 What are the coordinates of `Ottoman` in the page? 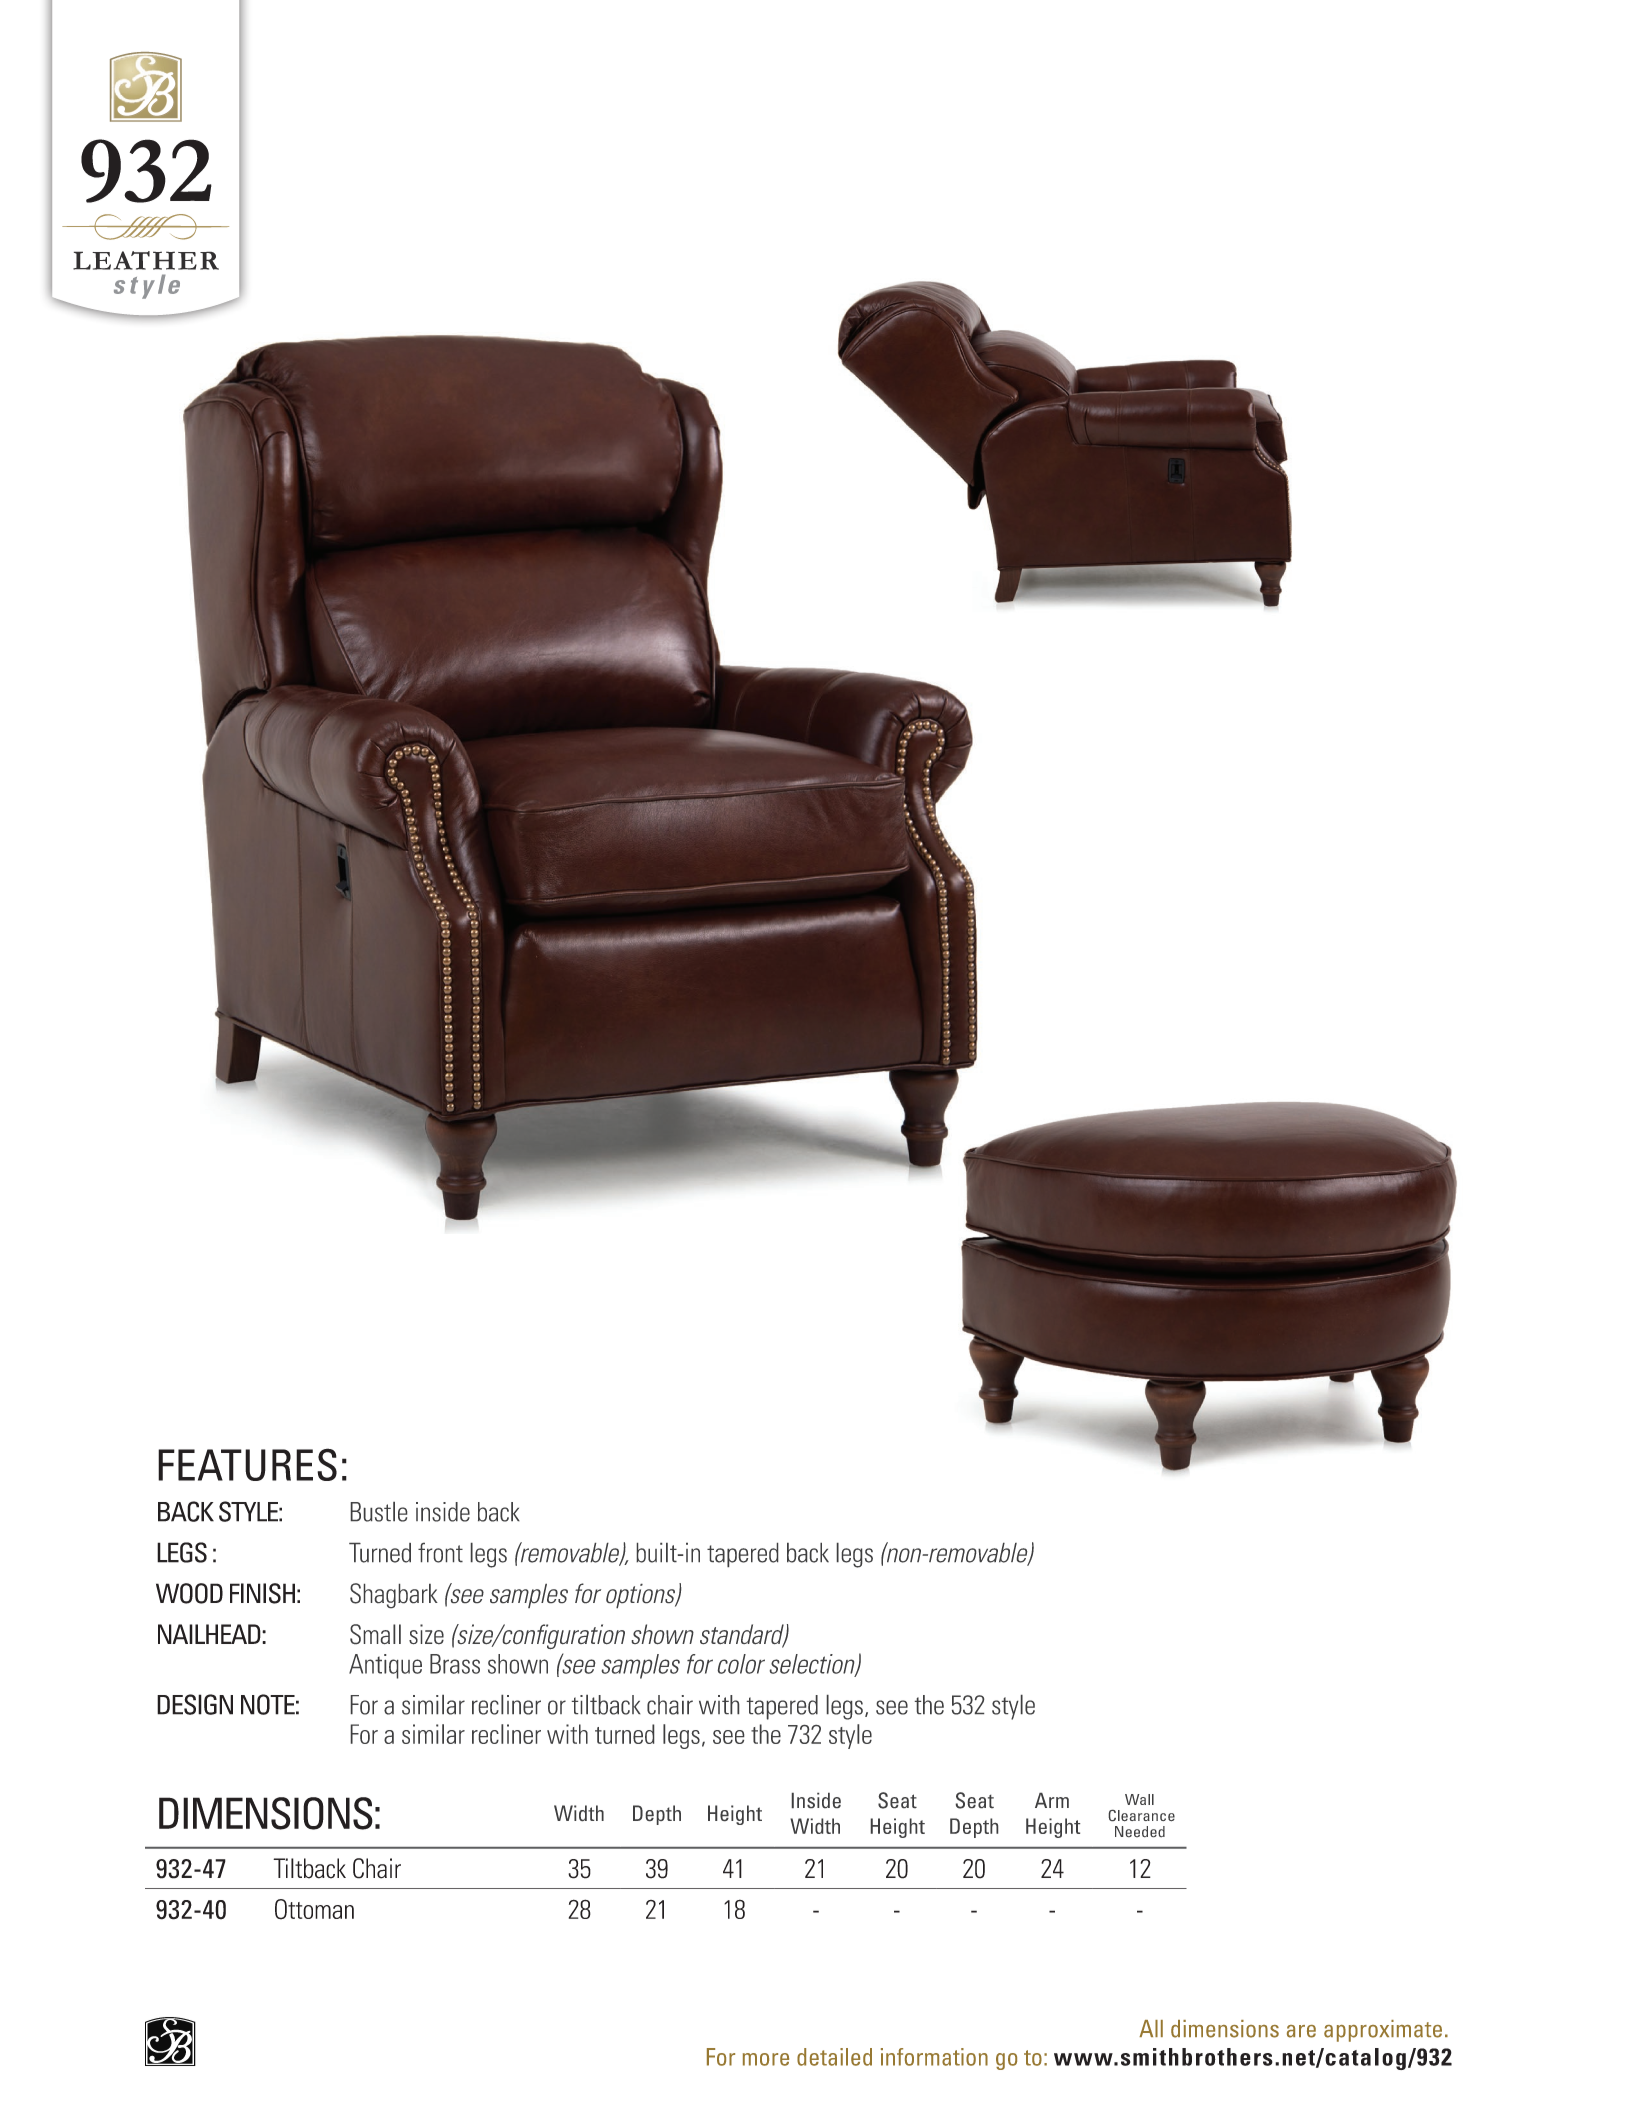 It's located at (314, 1909).
